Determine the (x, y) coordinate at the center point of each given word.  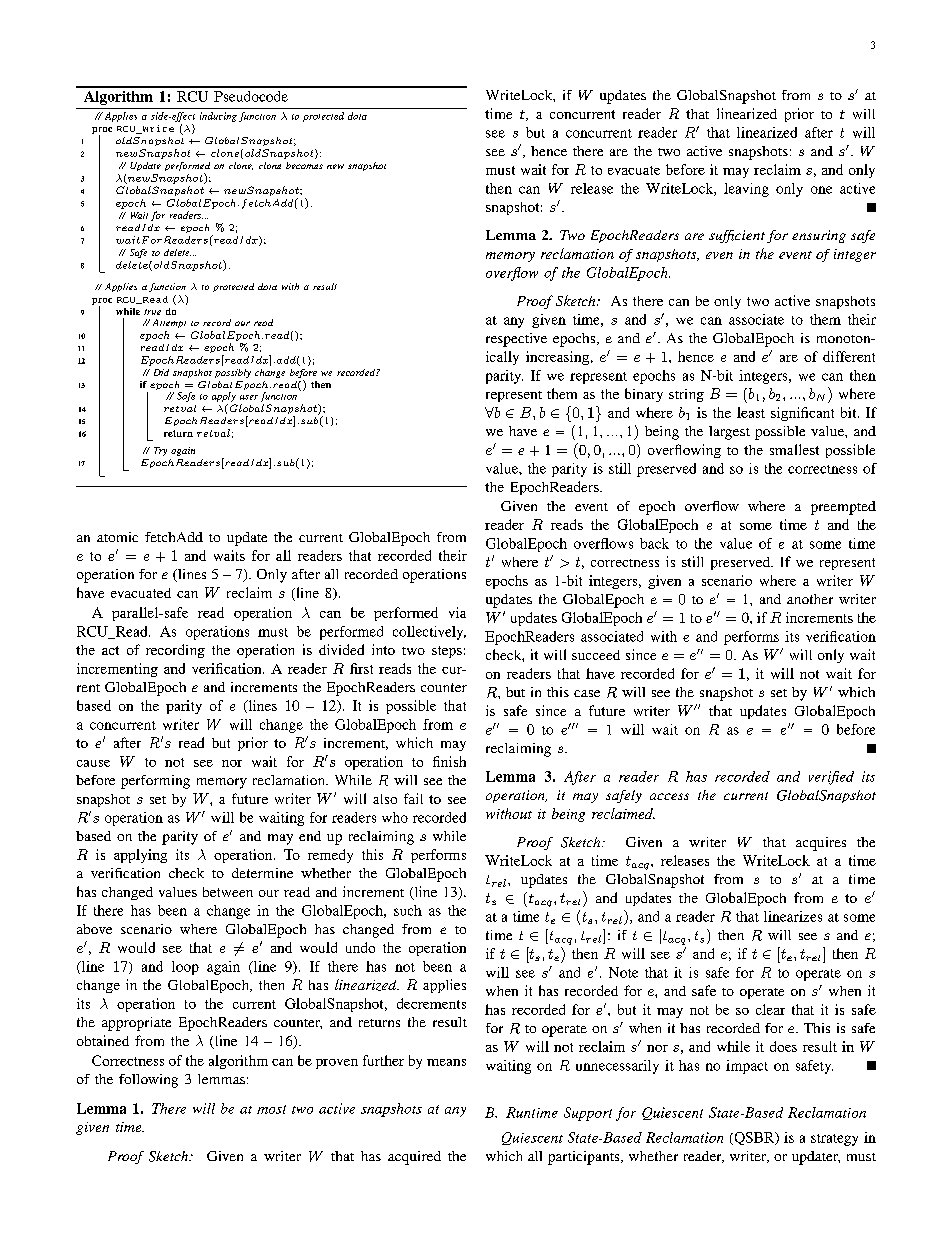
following (148, 1081)
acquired (414, 1158)
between (228, 892)
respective (516, 340)
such (408, 910)
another (810, 599)
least (751, 412)
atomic (117, 537)
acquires (821, 844)
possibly (233, 373)
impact (747, 1067)
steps (447, 652)
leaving (746, 190)
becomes (304, 165)
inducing (218, 117)
